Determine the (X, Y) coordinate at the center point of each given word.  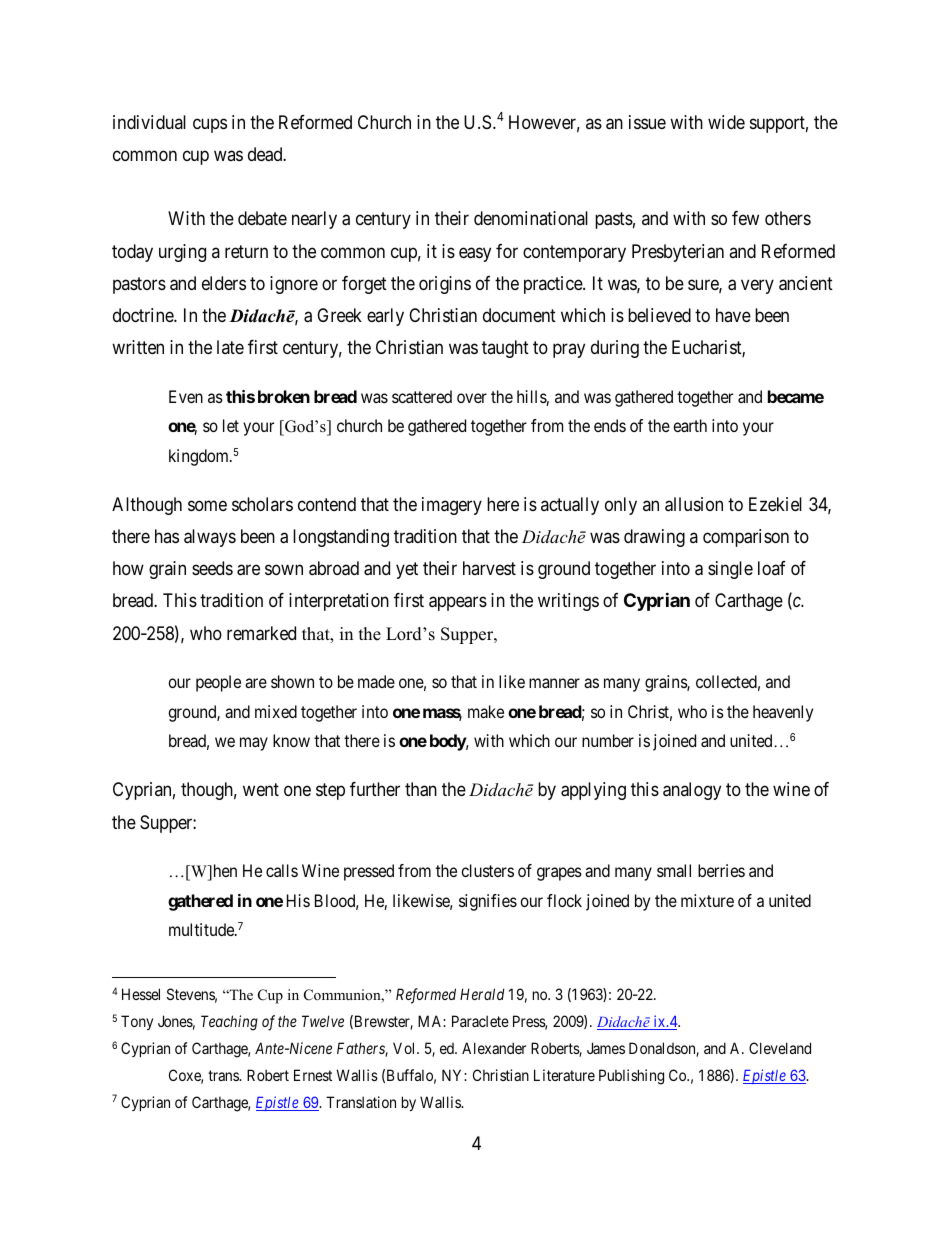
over (472, 398)
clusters (487, 870)
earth (690, 425)
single (730, 570)
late (230, 347)
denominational (531, 218)
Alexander (494, 1048)
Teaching (229, 1023)
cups (210, 125)
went (261, 790)
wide (726, 122)
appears (458, 604)
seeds (212, 568)
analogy (692, 791)
